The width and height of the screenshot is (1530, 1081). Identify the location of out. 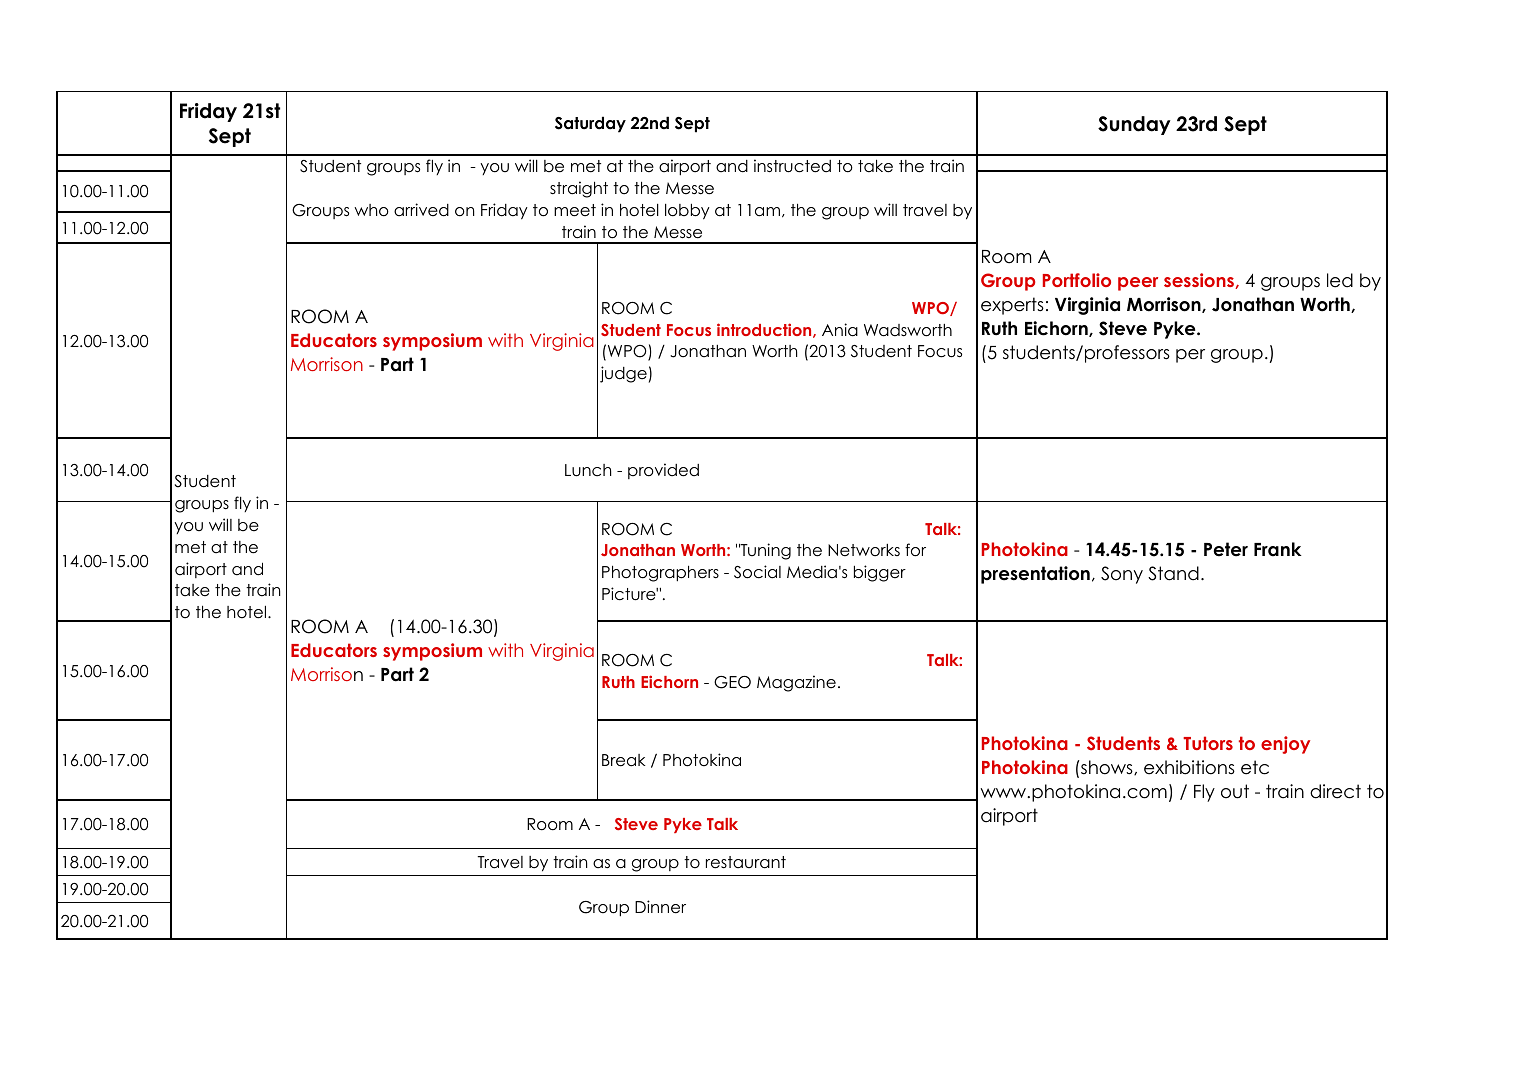
(1235, 791).
